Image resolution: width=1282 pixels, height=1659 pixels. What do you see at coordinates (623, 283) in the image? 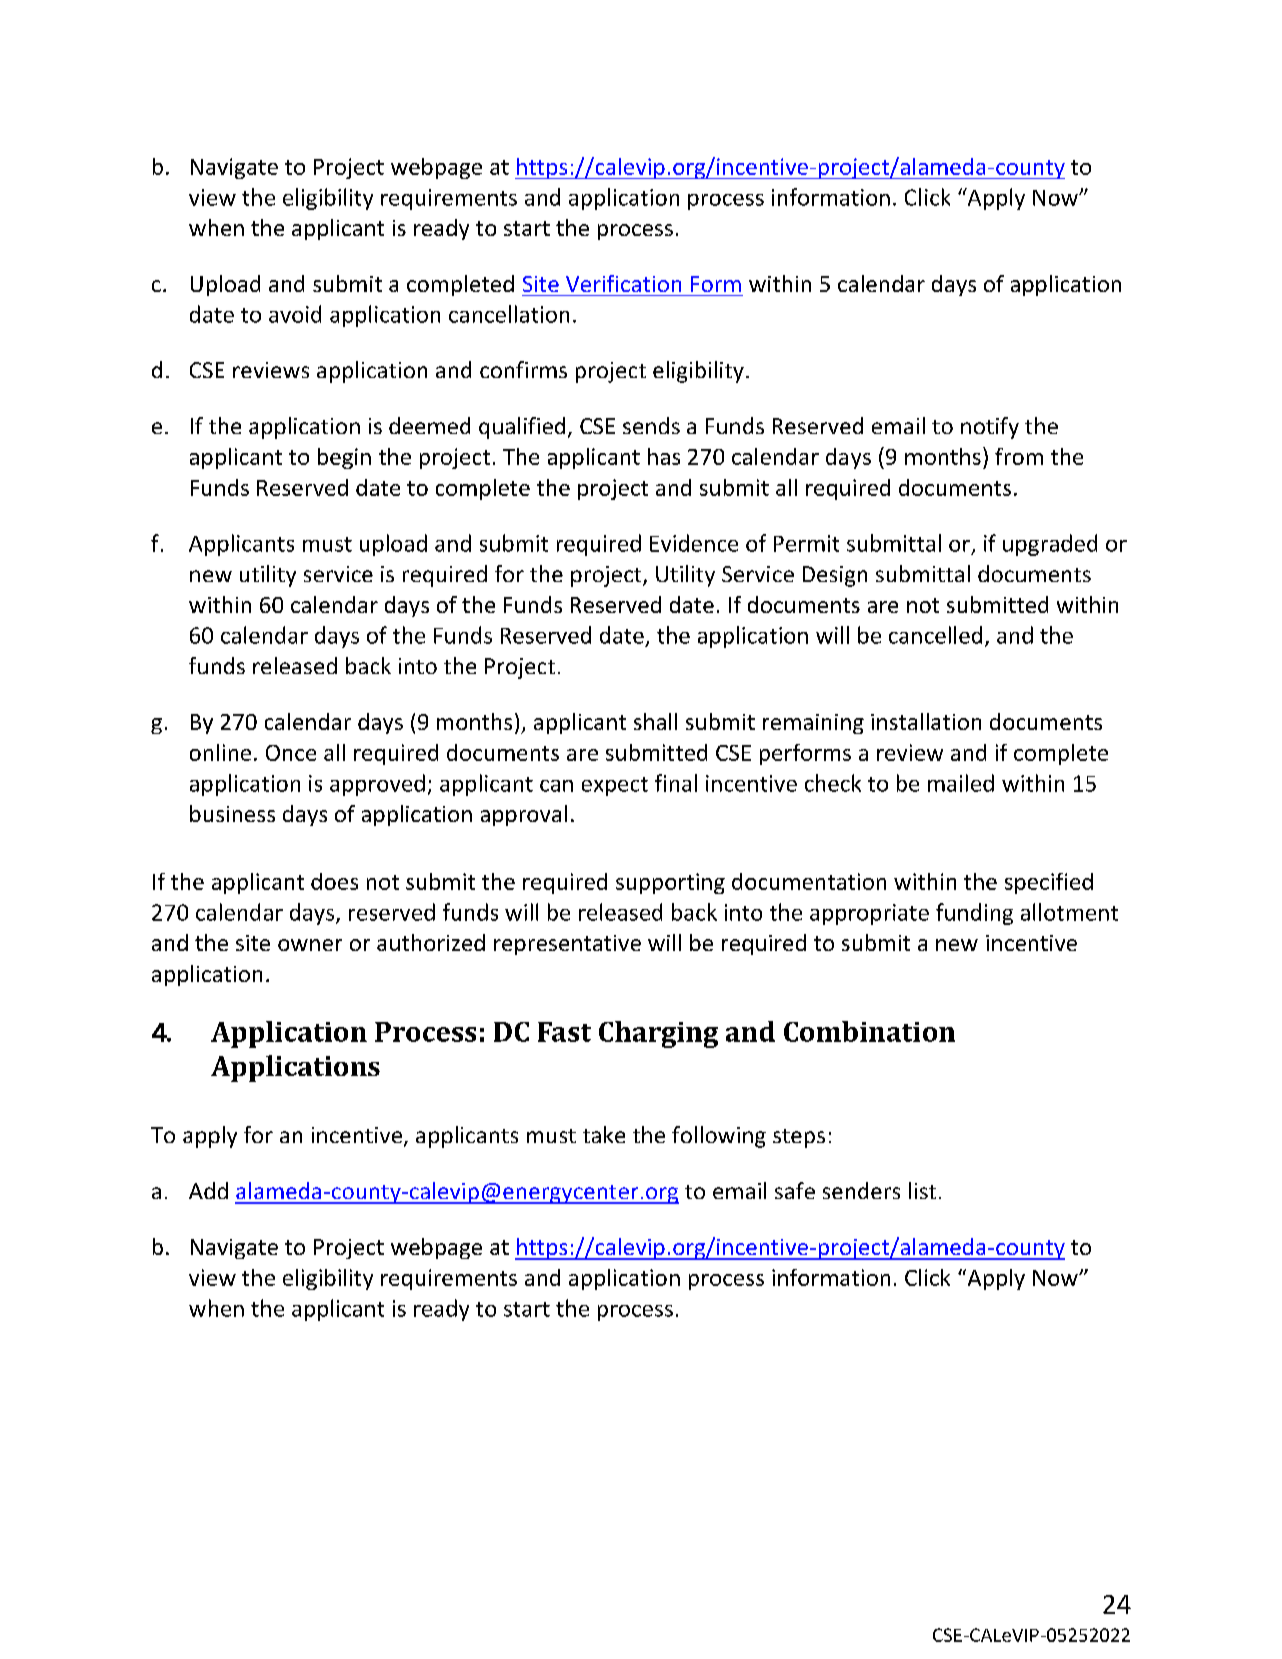
I see `Verification` at bounding box center [623, 283].
